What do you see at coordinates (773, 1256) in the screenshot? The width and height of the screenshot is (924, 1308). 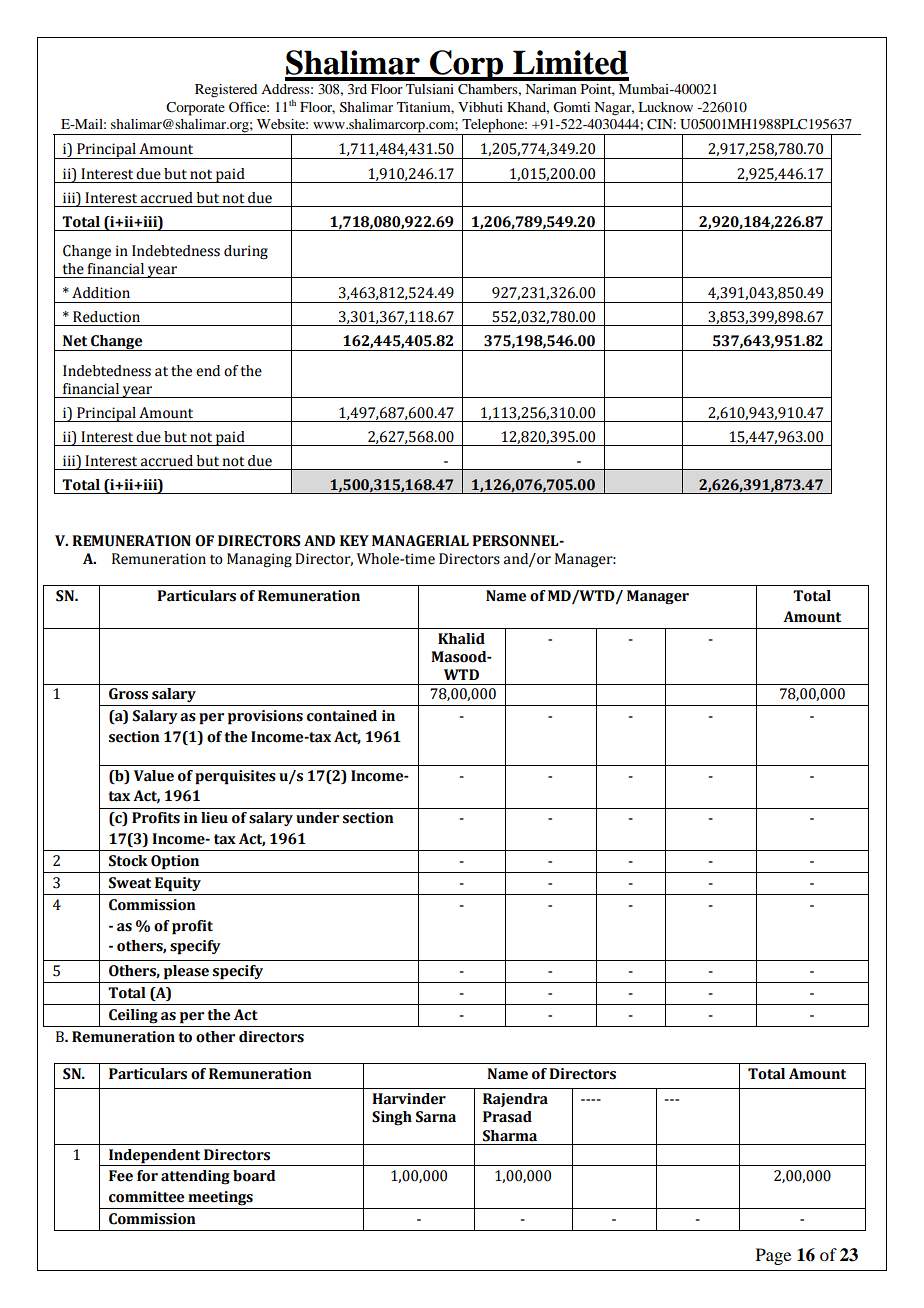 I see `Page` at bounding box center [773, 1256].
